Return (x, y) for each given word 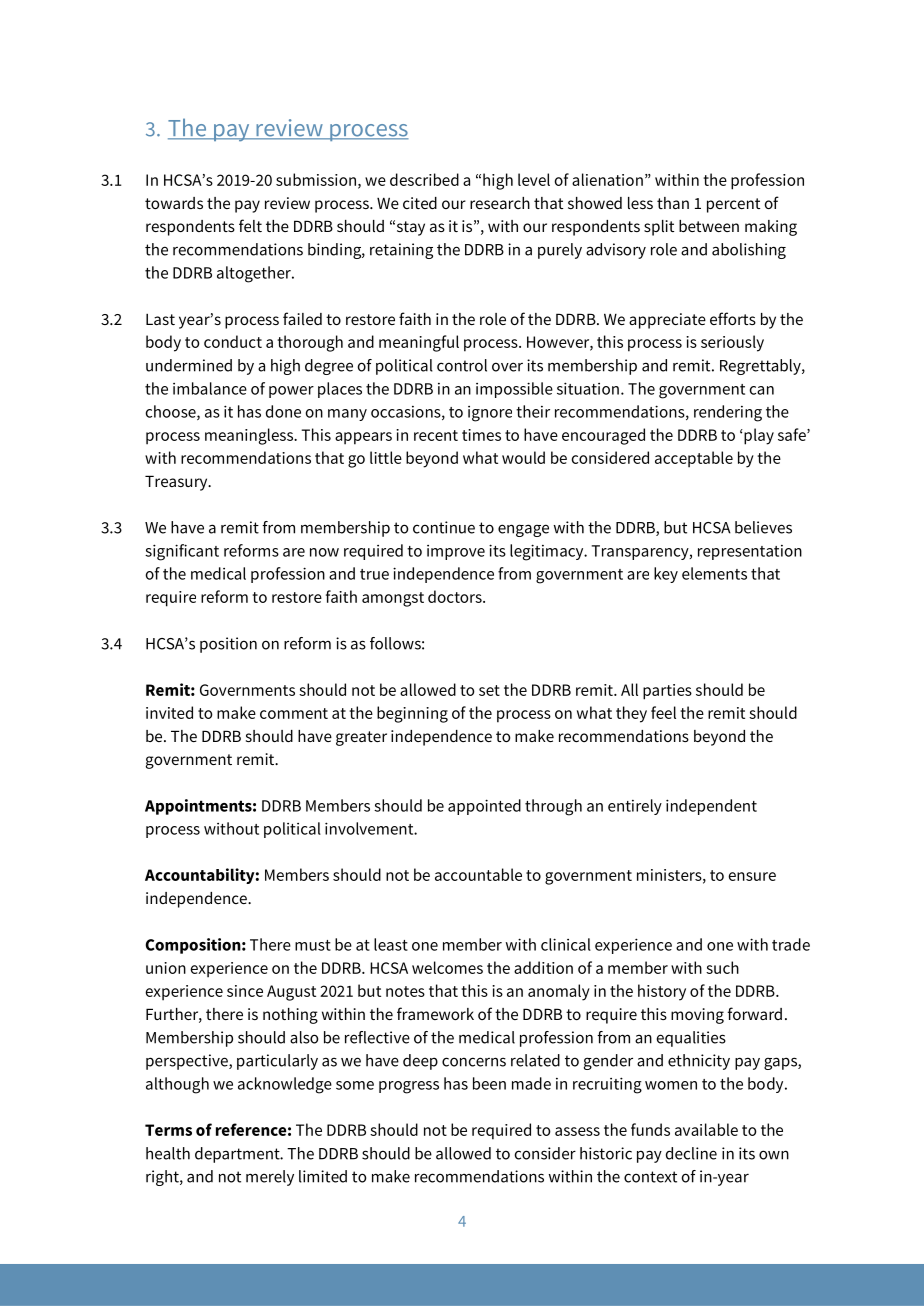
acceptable (694, 459)
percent (733, 205)
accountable (478, 874)
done (283, 411)
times (481, 435)
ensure (752, 876)
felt (250, 225)
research (500, 203)
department (238, 1155)
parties (667, 692)
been (489, 1083)
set (489, 690)
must (313, 945)
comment (294, 713)
